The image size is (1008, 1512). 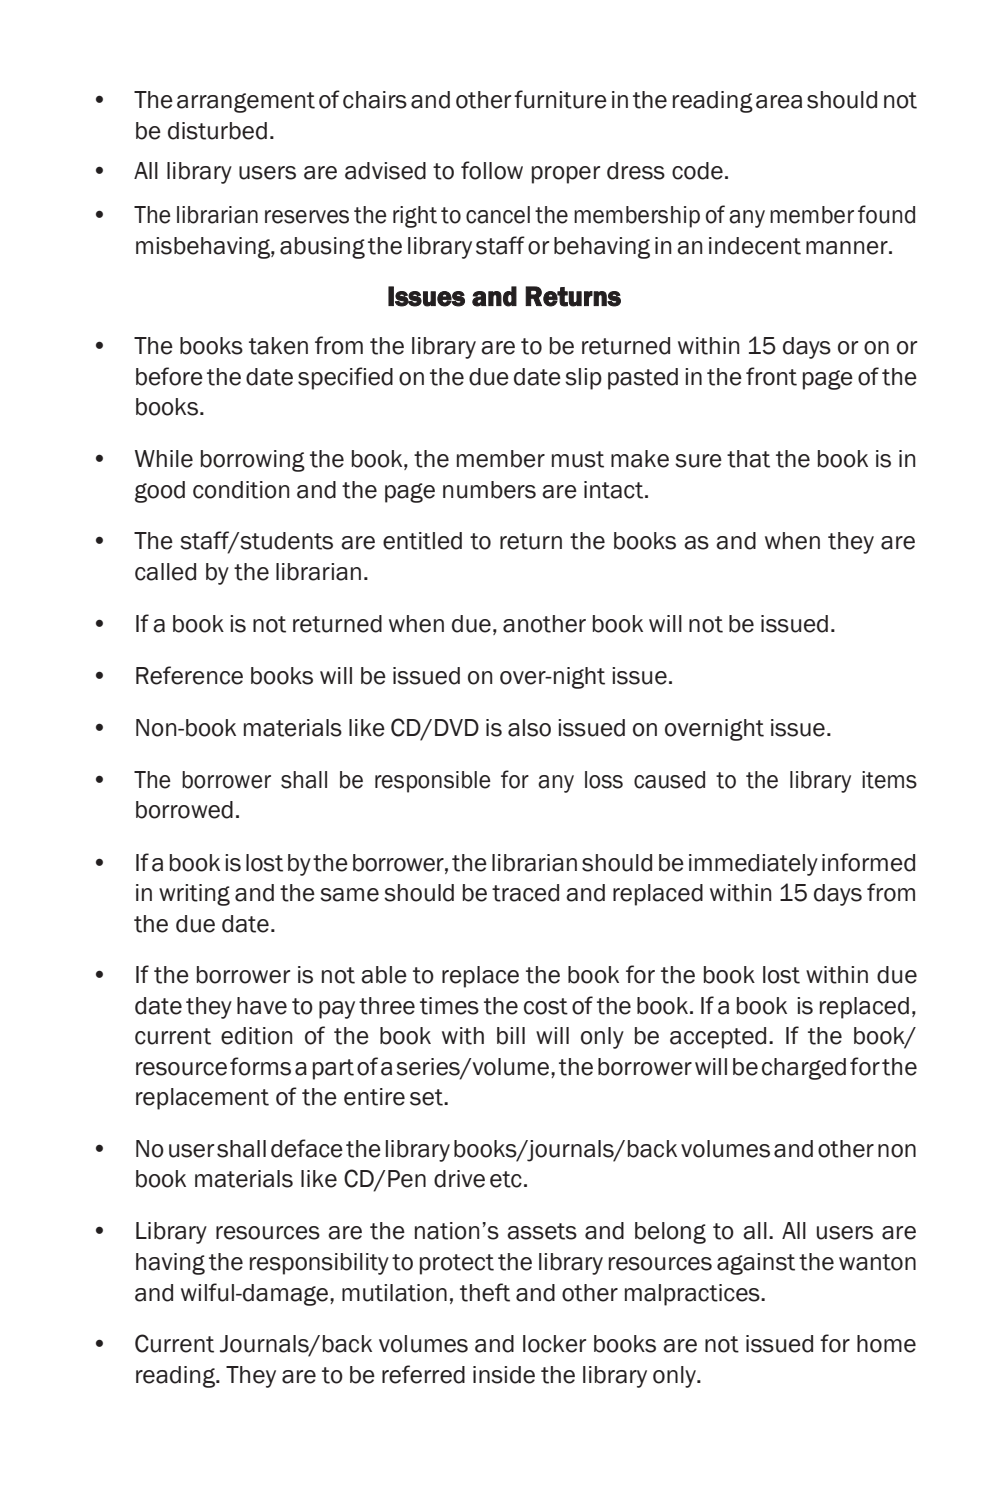 I want to click on informed, so click(x=868, y=862).
